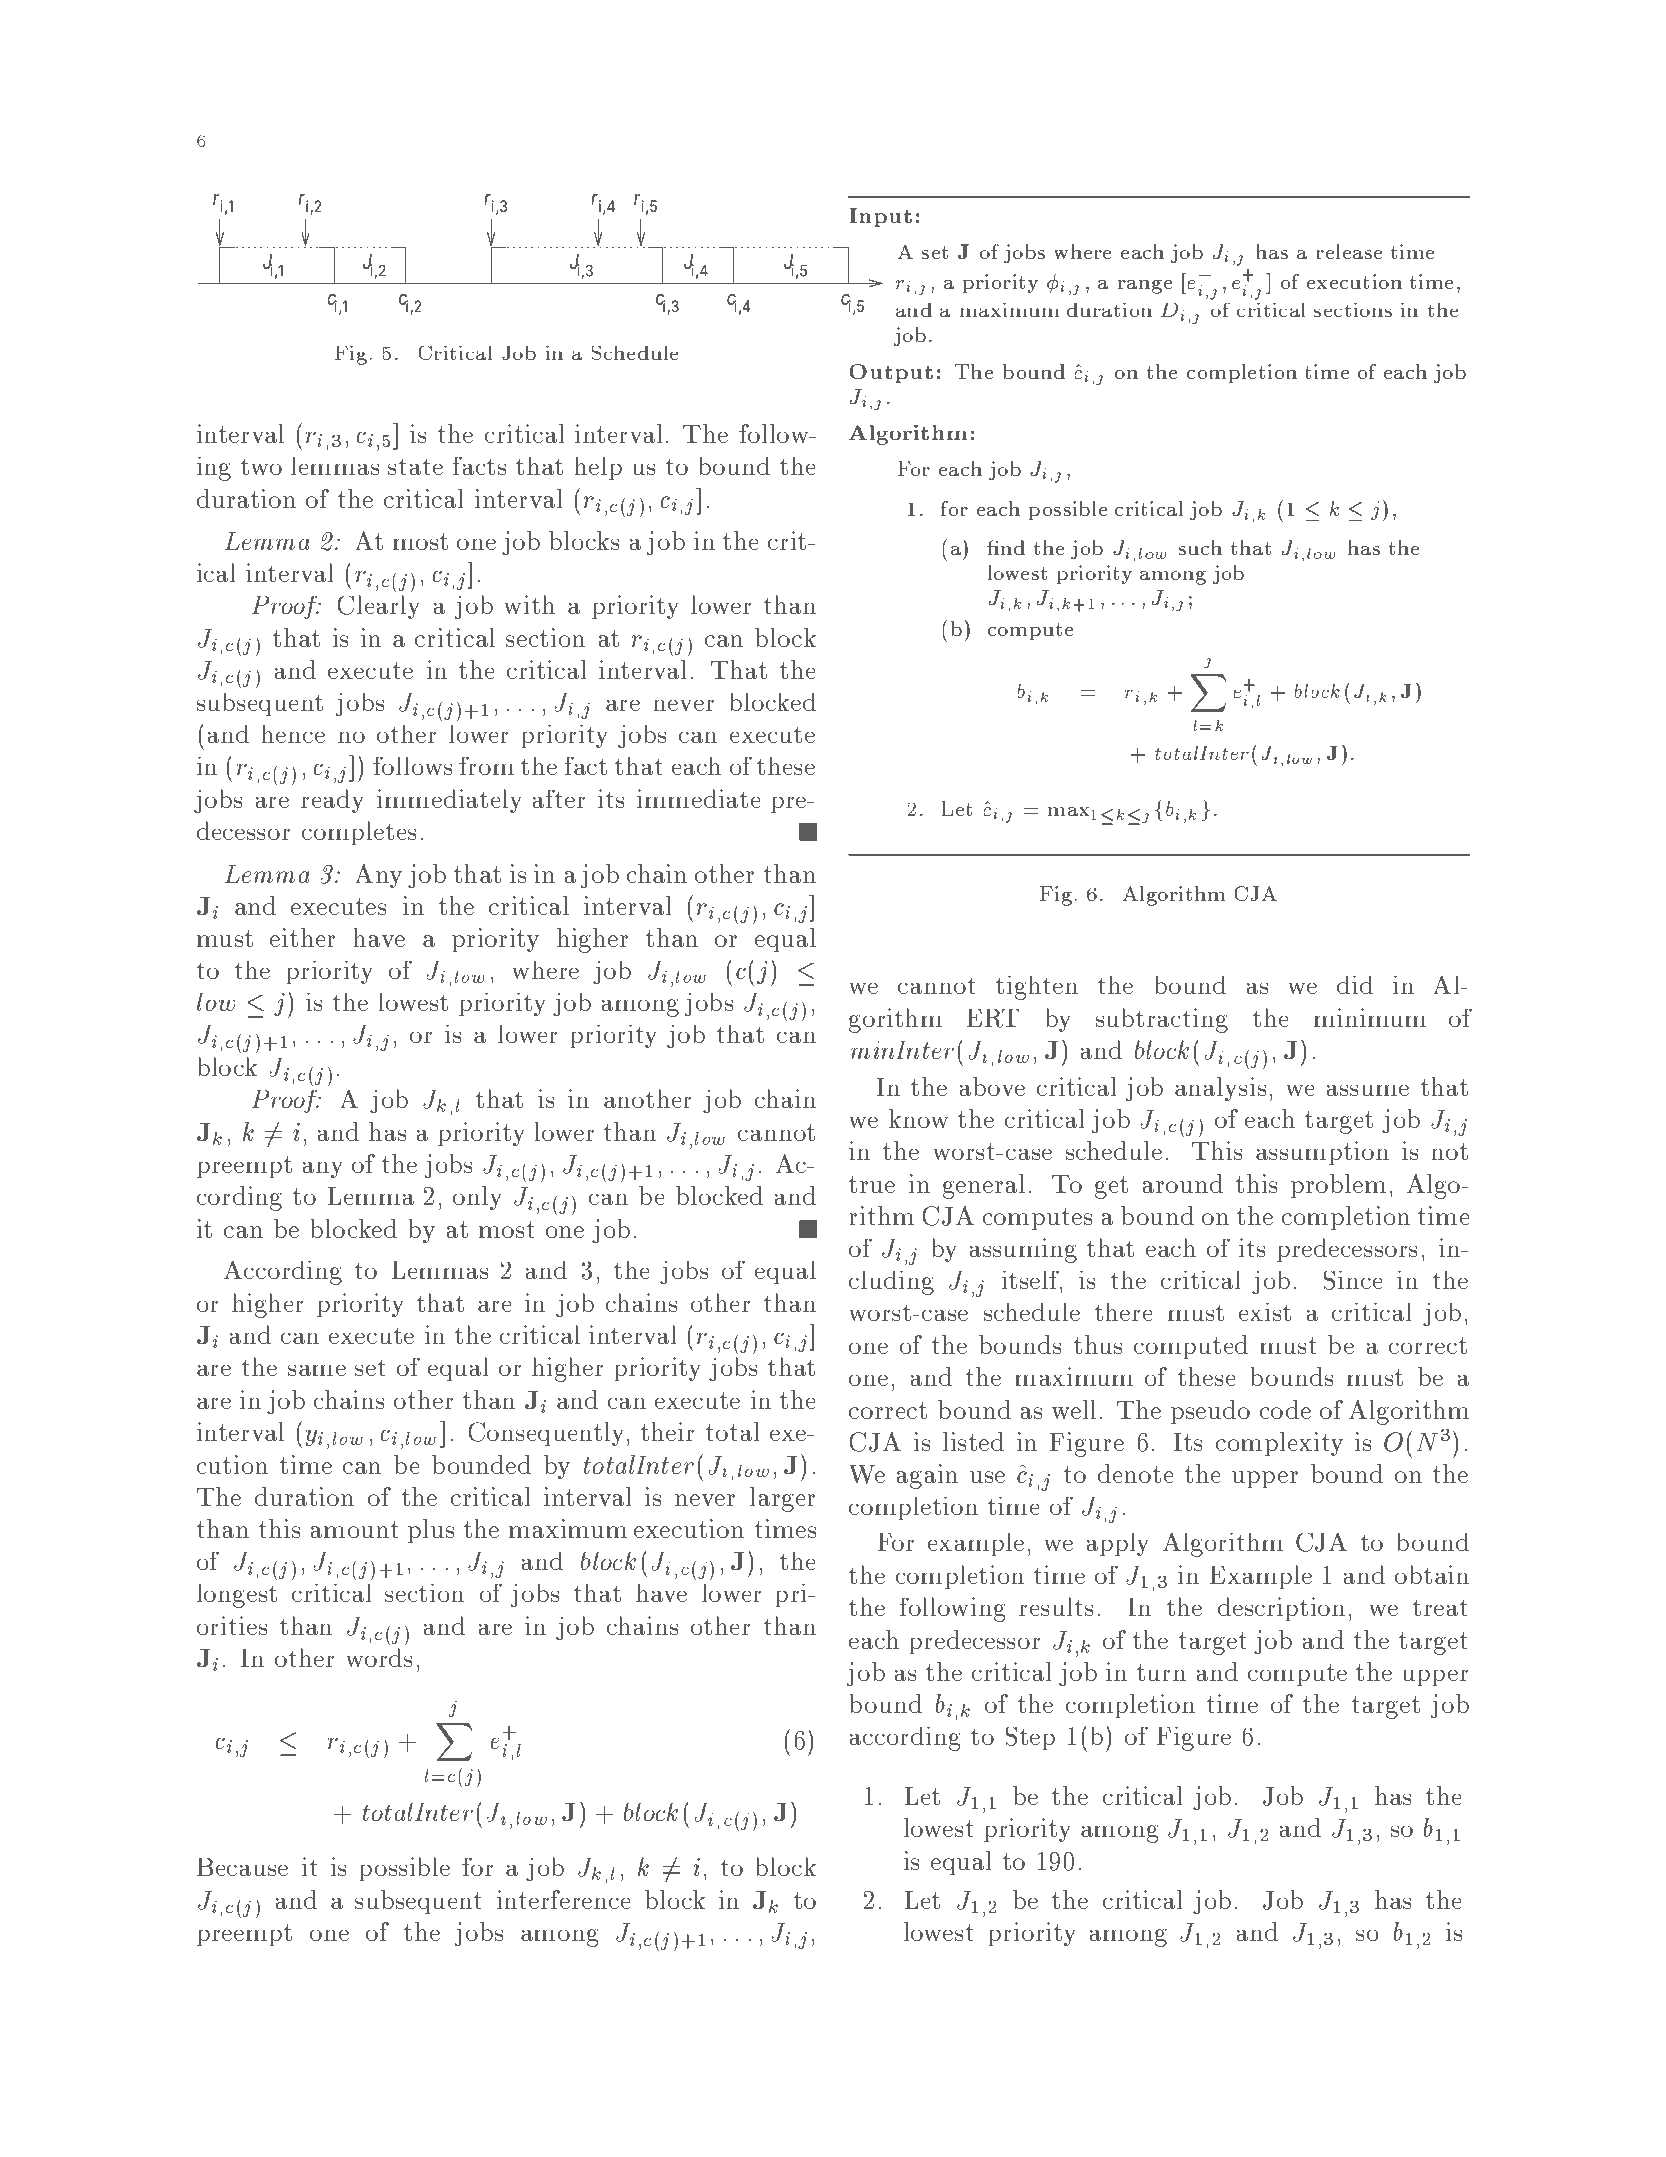 The width and height of the image is (1666, 2157). What do you see at coordinates (415, 467) in the image?
I see `state` at bounding box center [415, 467].
